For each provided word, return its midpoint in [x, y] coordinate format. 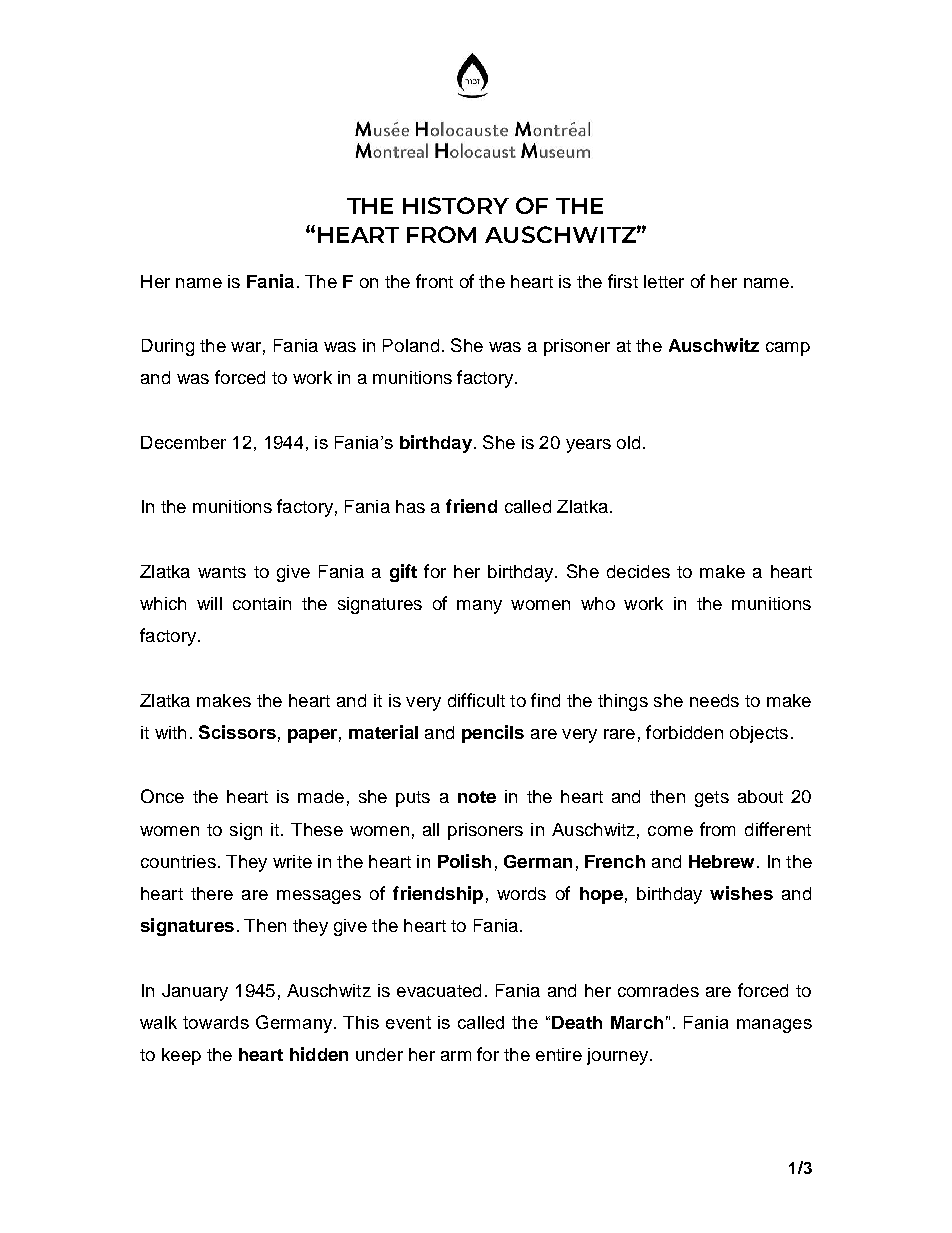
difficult [476, 700]
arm [456, 1056]
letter [664, 281]
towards [216, 1022]
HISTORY [456, 205]
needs [714, 700]
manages [774, 1026]
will [209, 603]
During [168, 347]
